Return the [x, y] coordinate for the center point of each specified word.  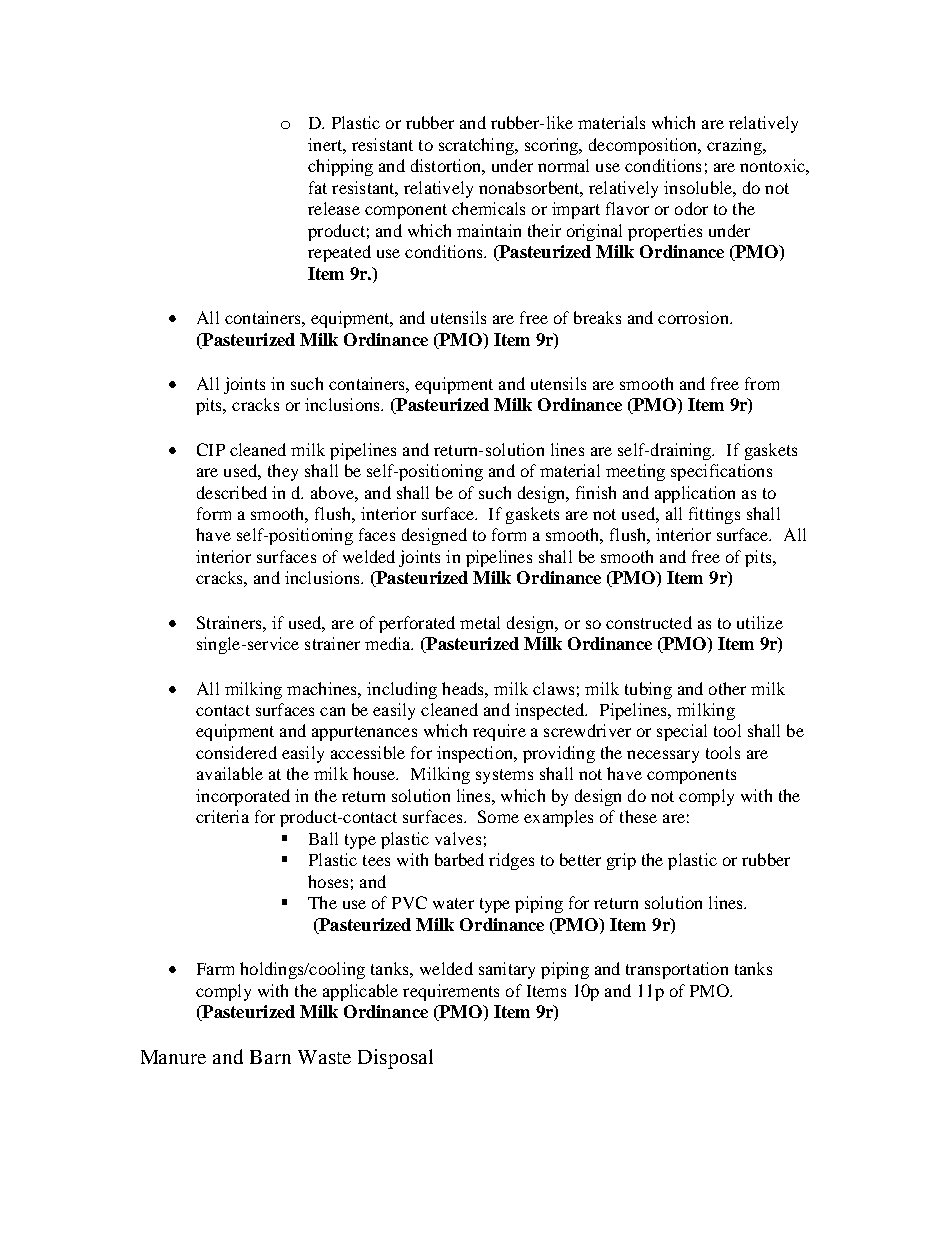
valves [458, 838]
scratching [477, 146]
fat [318, 187]
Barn [270, 1057]
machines [323, 688]
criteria [222, 816]
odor [691, 208]
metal [480, 622]
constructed [649, 622]
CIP [211, 449]
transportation [677, 970]
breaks [597, 317]
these [638, 816]
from [762, 383]
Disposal [395, 1059]
